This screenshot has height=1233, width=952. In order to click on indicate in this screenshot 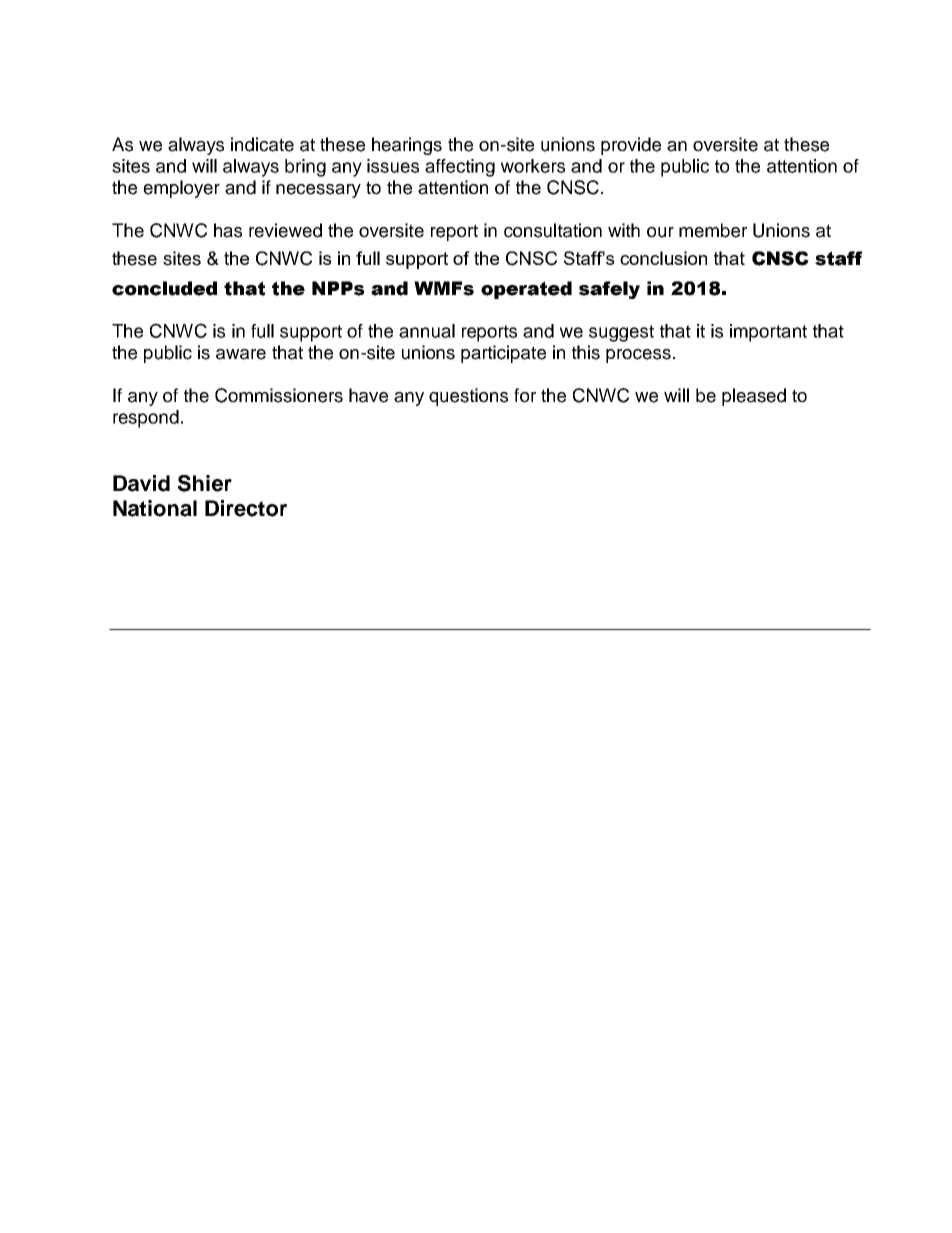, I will do `click(262, 144)`.
